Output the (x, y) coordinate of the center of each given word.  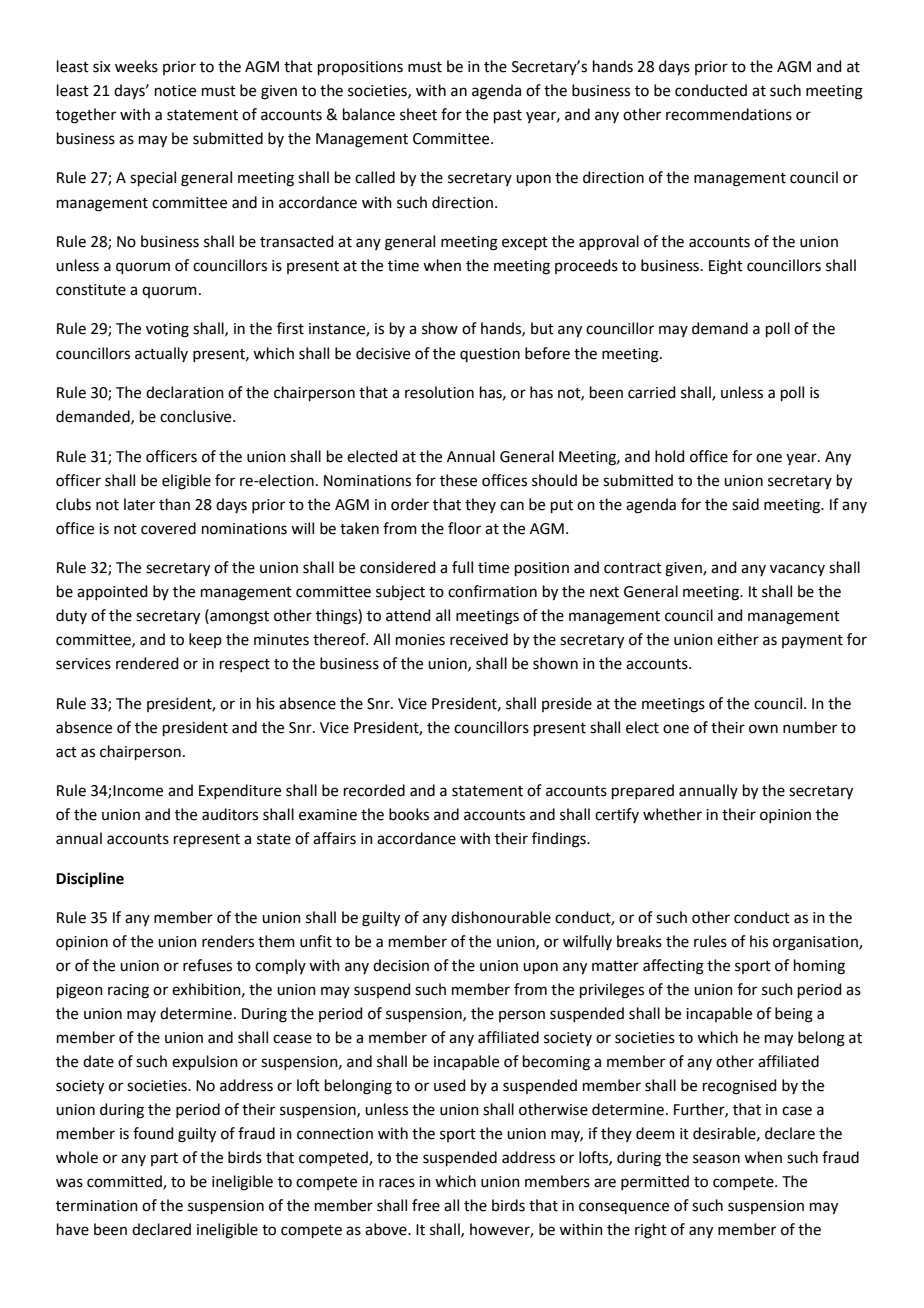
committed (125, 1182)
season (716, 1159)
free (426, 1205)
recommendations (729, 114)
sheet (418, 114)
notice (175, 91)
